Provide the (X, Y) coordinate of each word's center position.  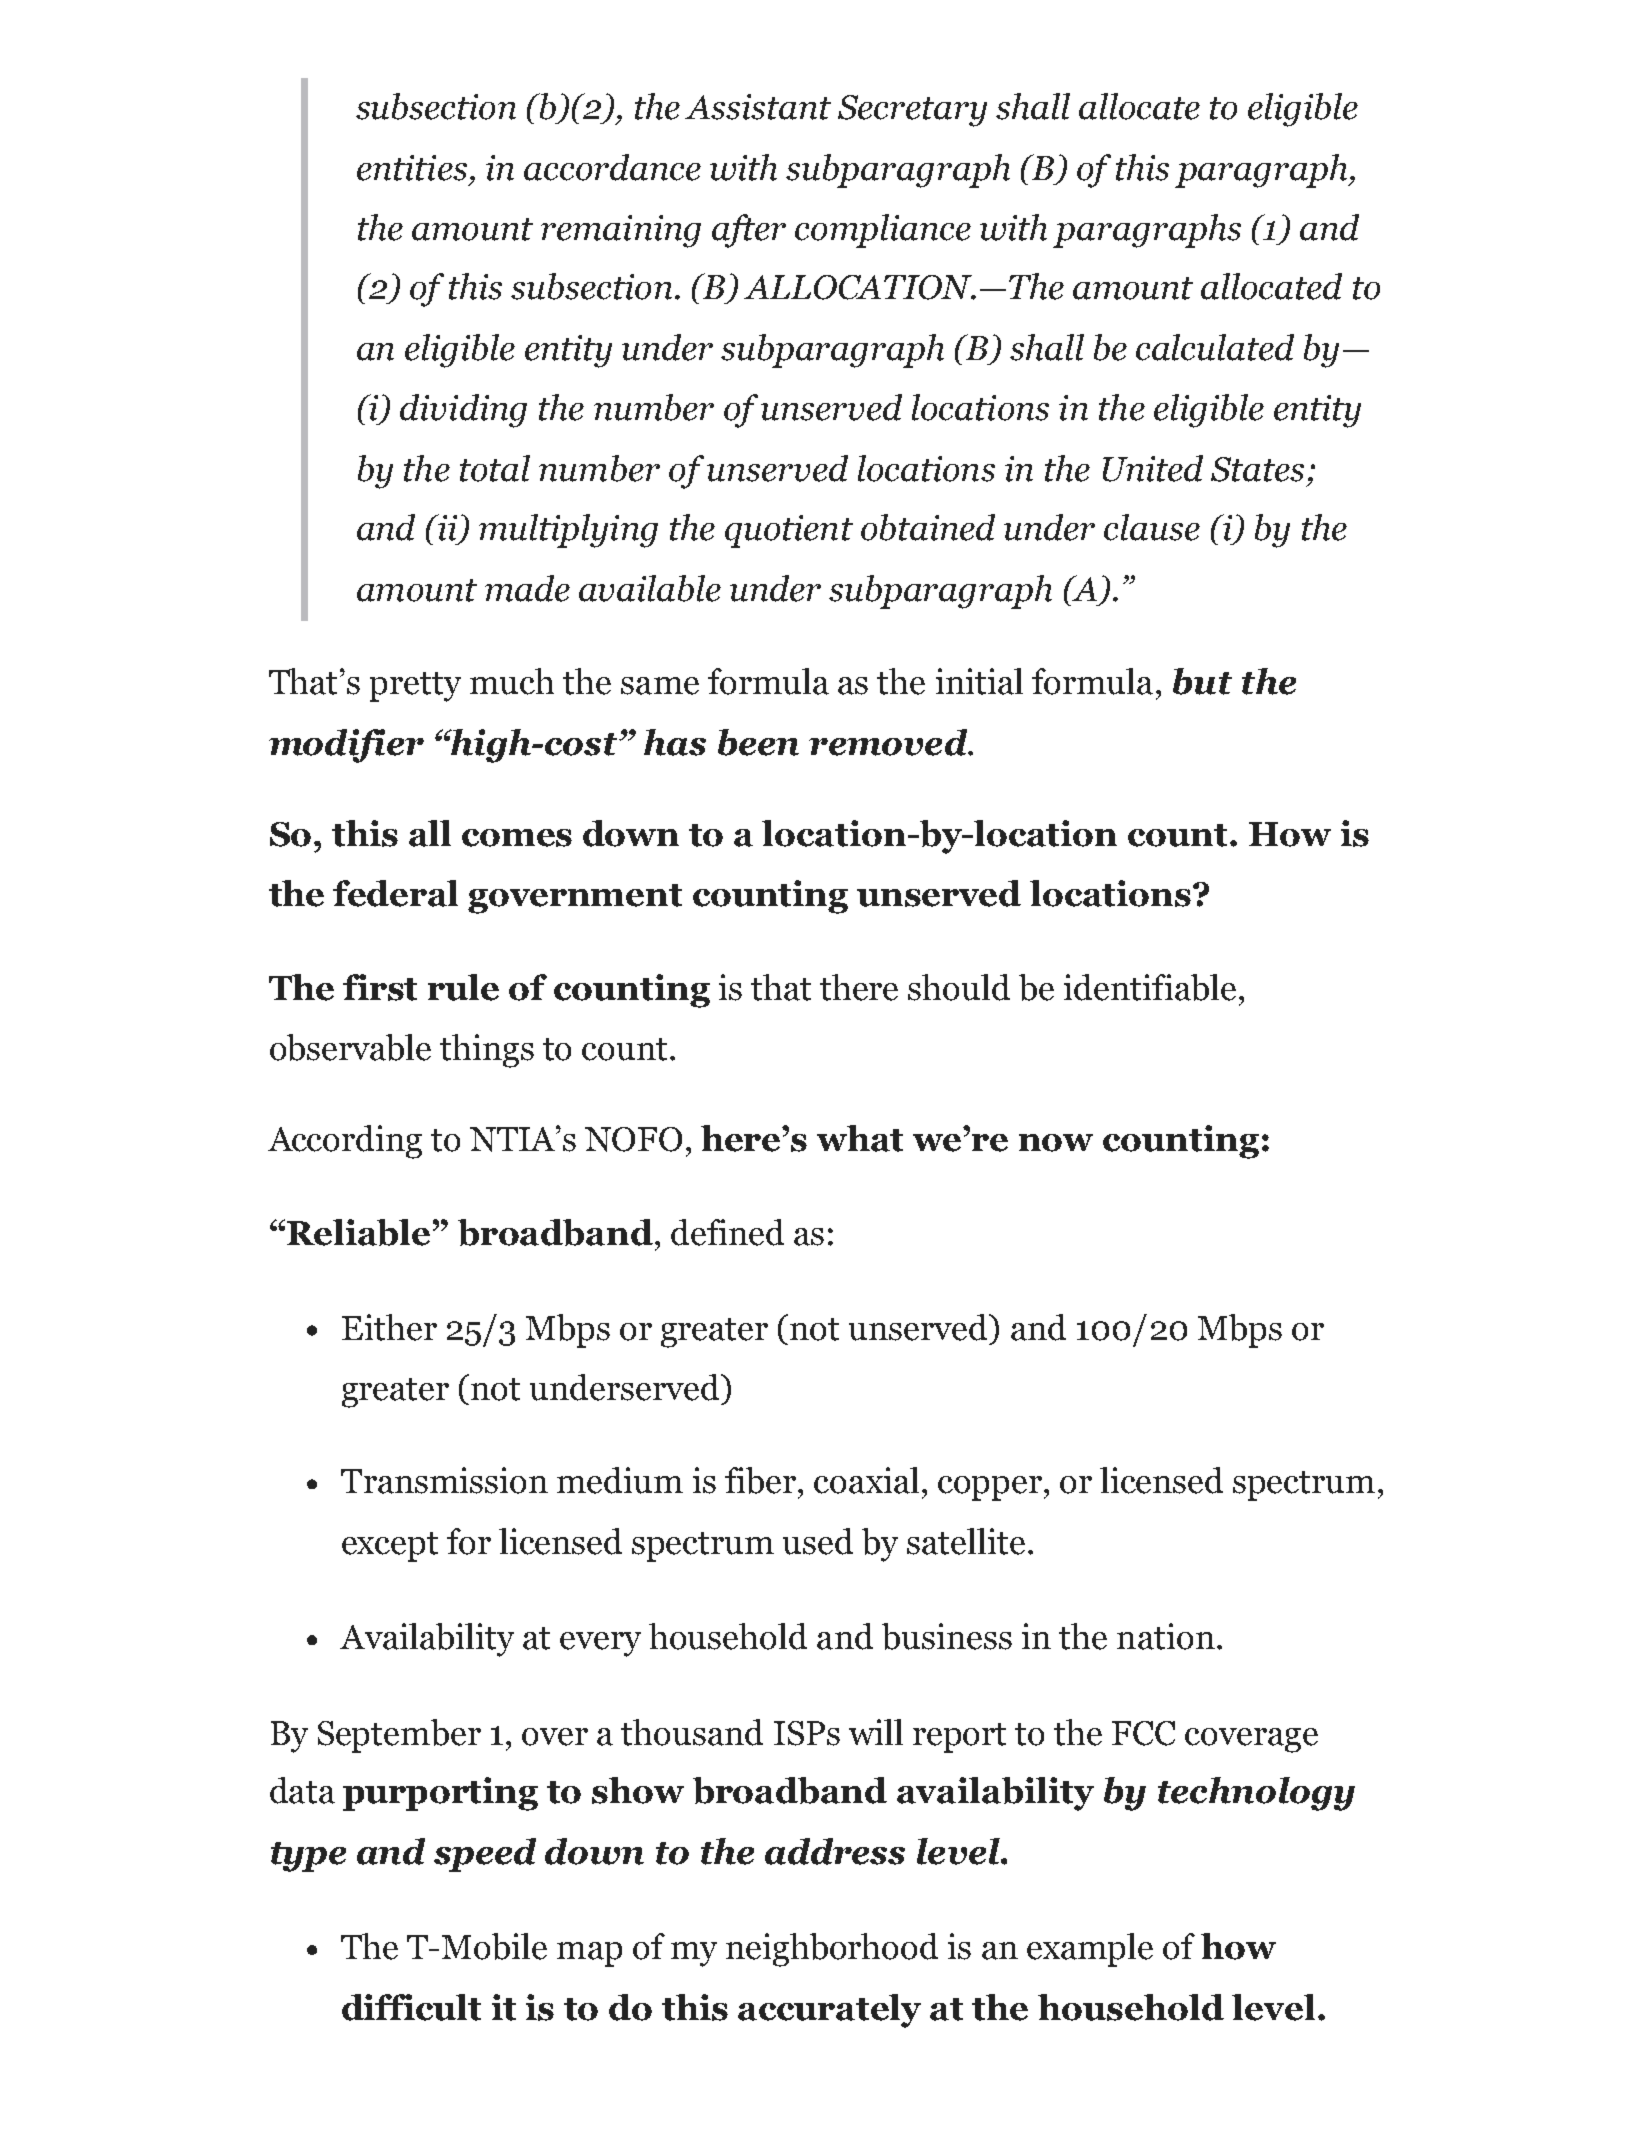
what (860, 1138)
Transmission (444, 1480)
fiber (762, 1480)
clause (1152, 527)
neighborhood (832, 1950)
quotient (789, 531)
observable (350, 1047)
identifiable (1150, 987)
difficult (411, 2007)
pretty (415, 687)
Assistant (758, 107)
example (1090, 1950)
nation (1166, 1636)
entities (412, 168)
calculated (1215, 347)
